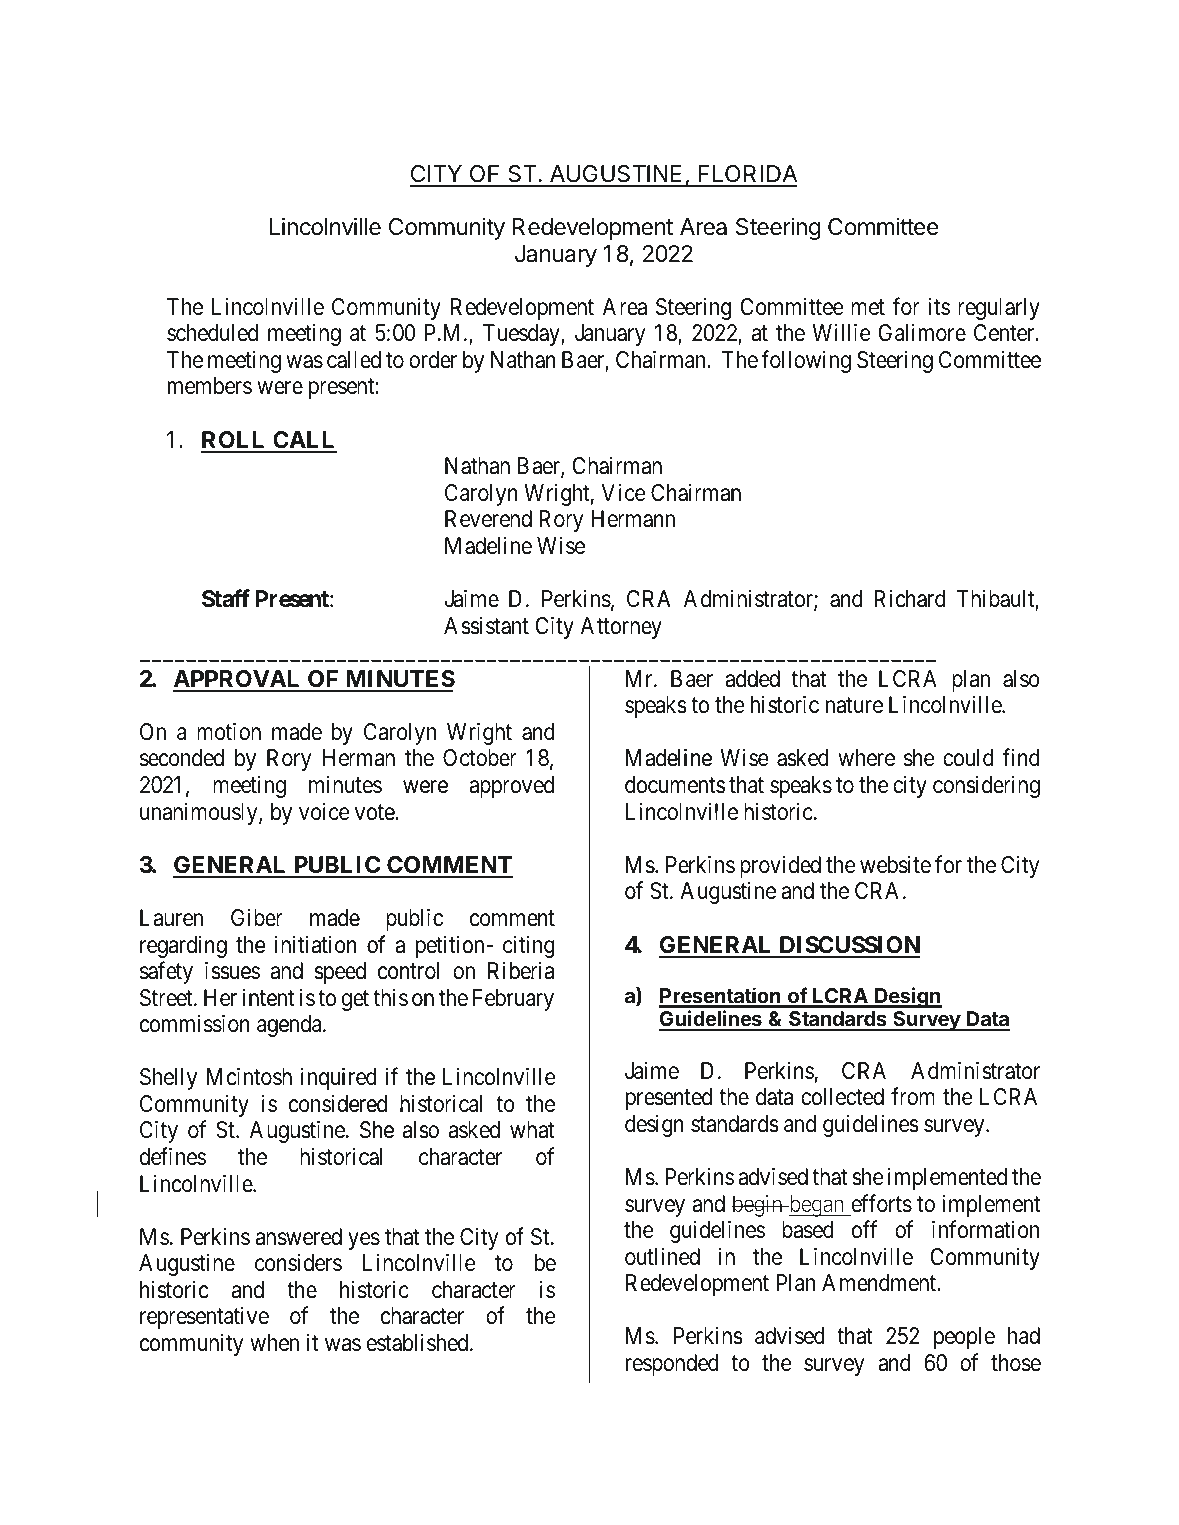 This image has width=1179, height=1525. Describe the element at coordinates (226, 598) in the image. I see `Staff` at that location.
